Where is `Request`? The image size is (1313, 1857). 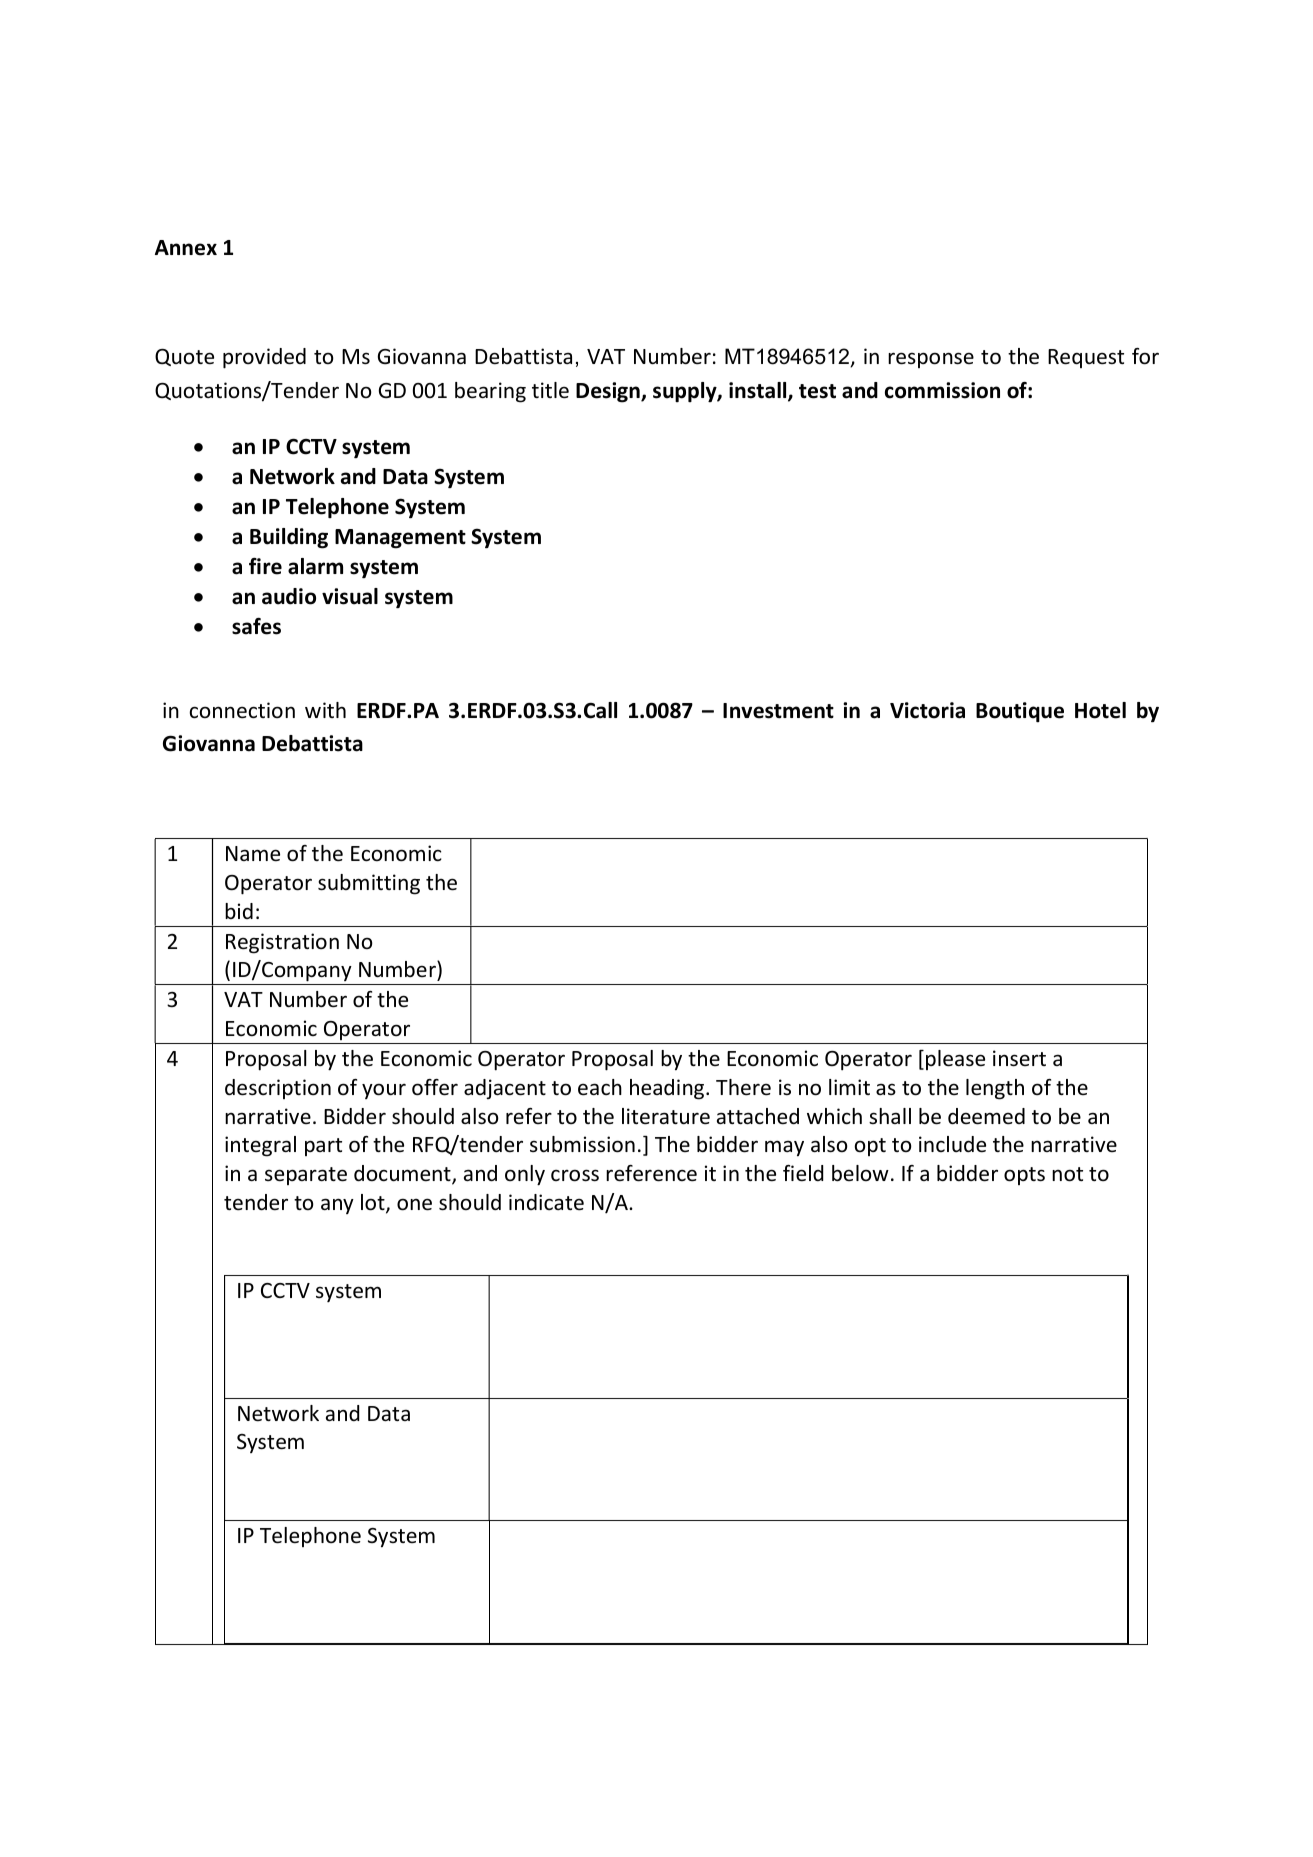
Request is located at coordinates (1086, 358).
